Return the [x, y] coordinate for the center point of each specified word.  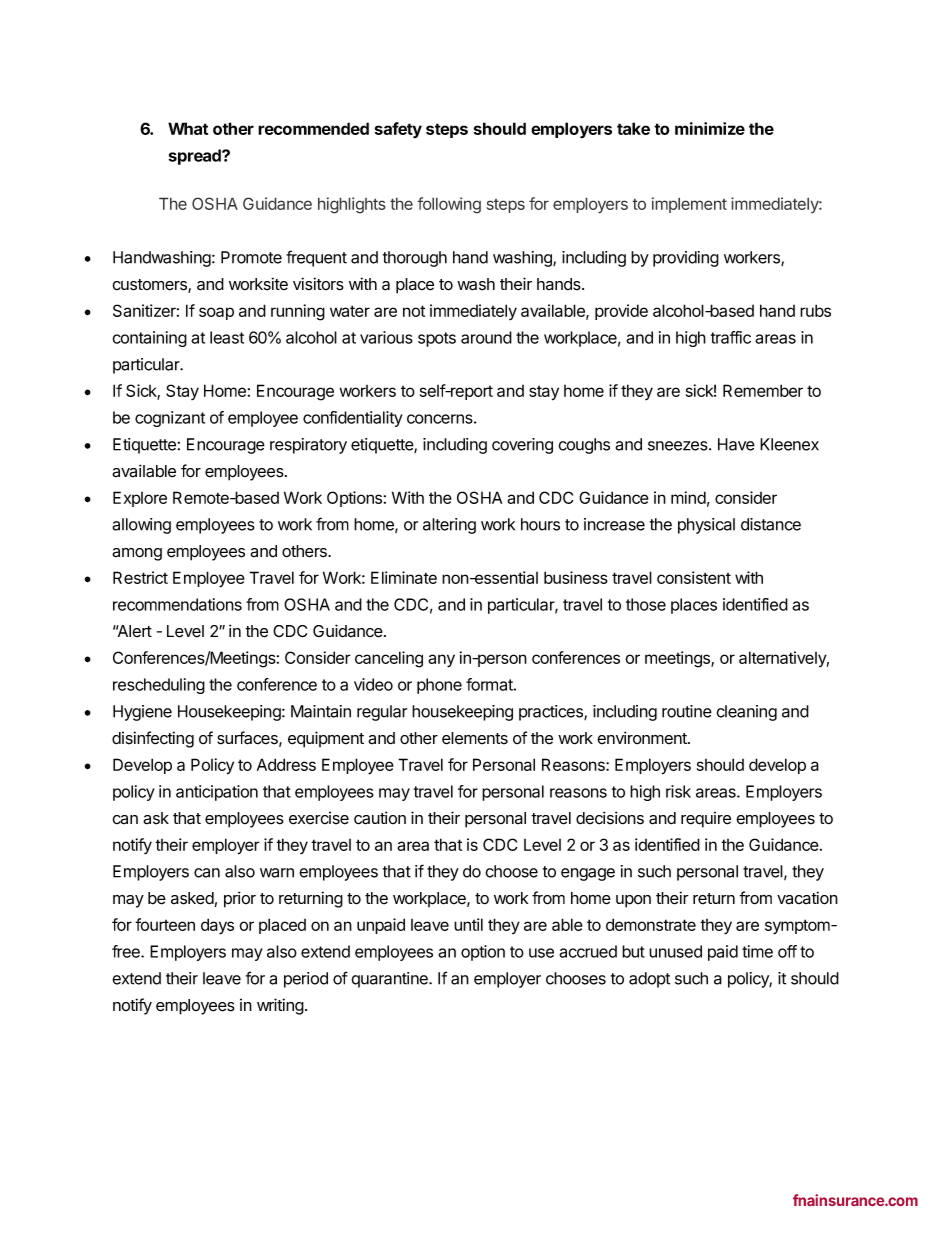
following [449, 205]
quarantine [390, 980]
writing [280, 1006]
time [757, 951]
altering [449, 526]
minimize [710, 128]
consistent [694, 577]
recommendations [177, 604]
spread [196, 157]
